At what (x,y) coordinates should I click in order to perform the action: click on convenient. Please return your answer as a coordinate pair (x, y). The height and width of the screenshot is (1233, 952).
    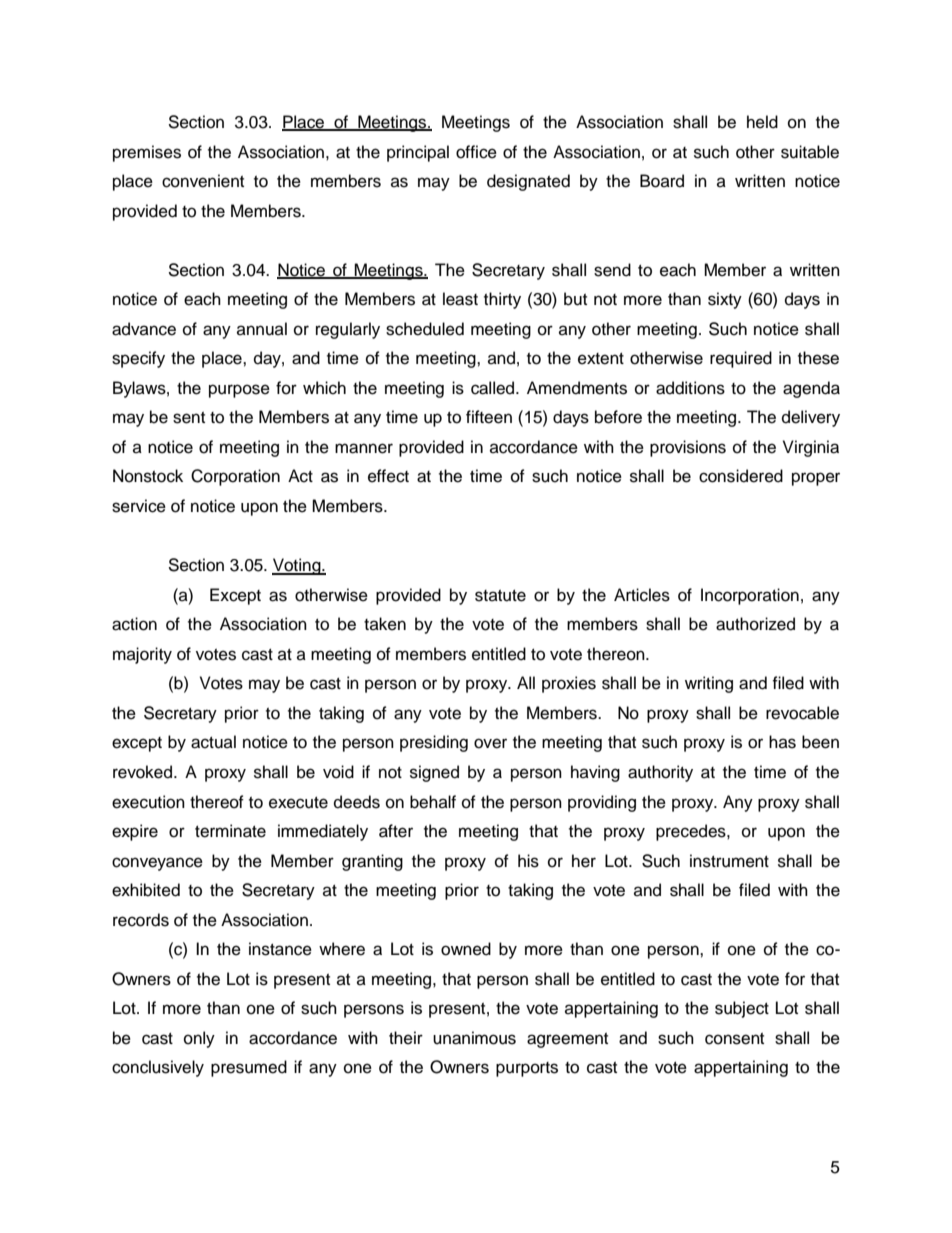
    Looking at the image, I should click on (203, 181).
